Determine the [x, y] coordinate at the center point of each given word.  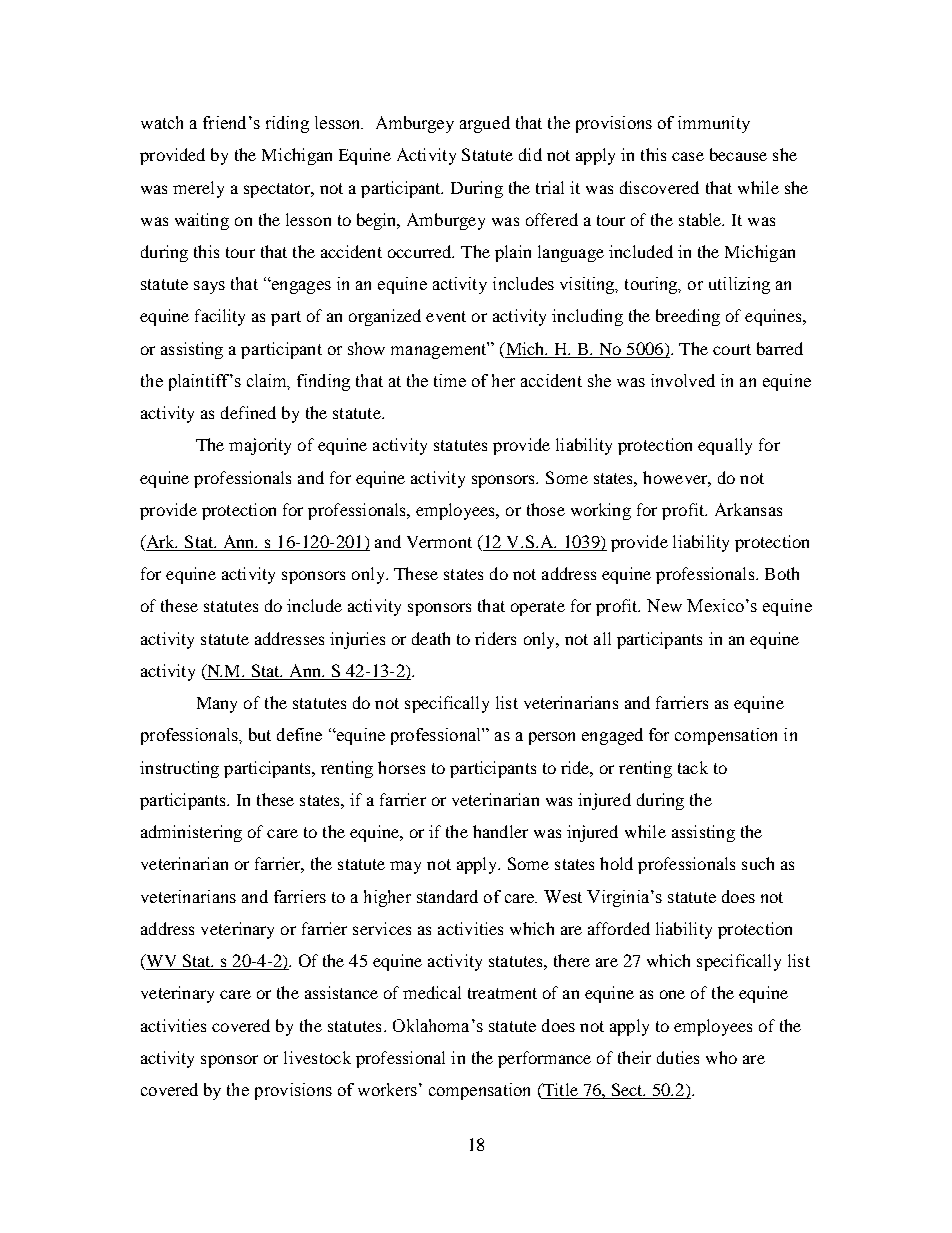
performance [544, 1059]
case [688, 156]
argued [485, 124]
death [431, 638]
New [664, 605]
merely [198, 189]
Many [217, 705]
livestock [317, 1057]
